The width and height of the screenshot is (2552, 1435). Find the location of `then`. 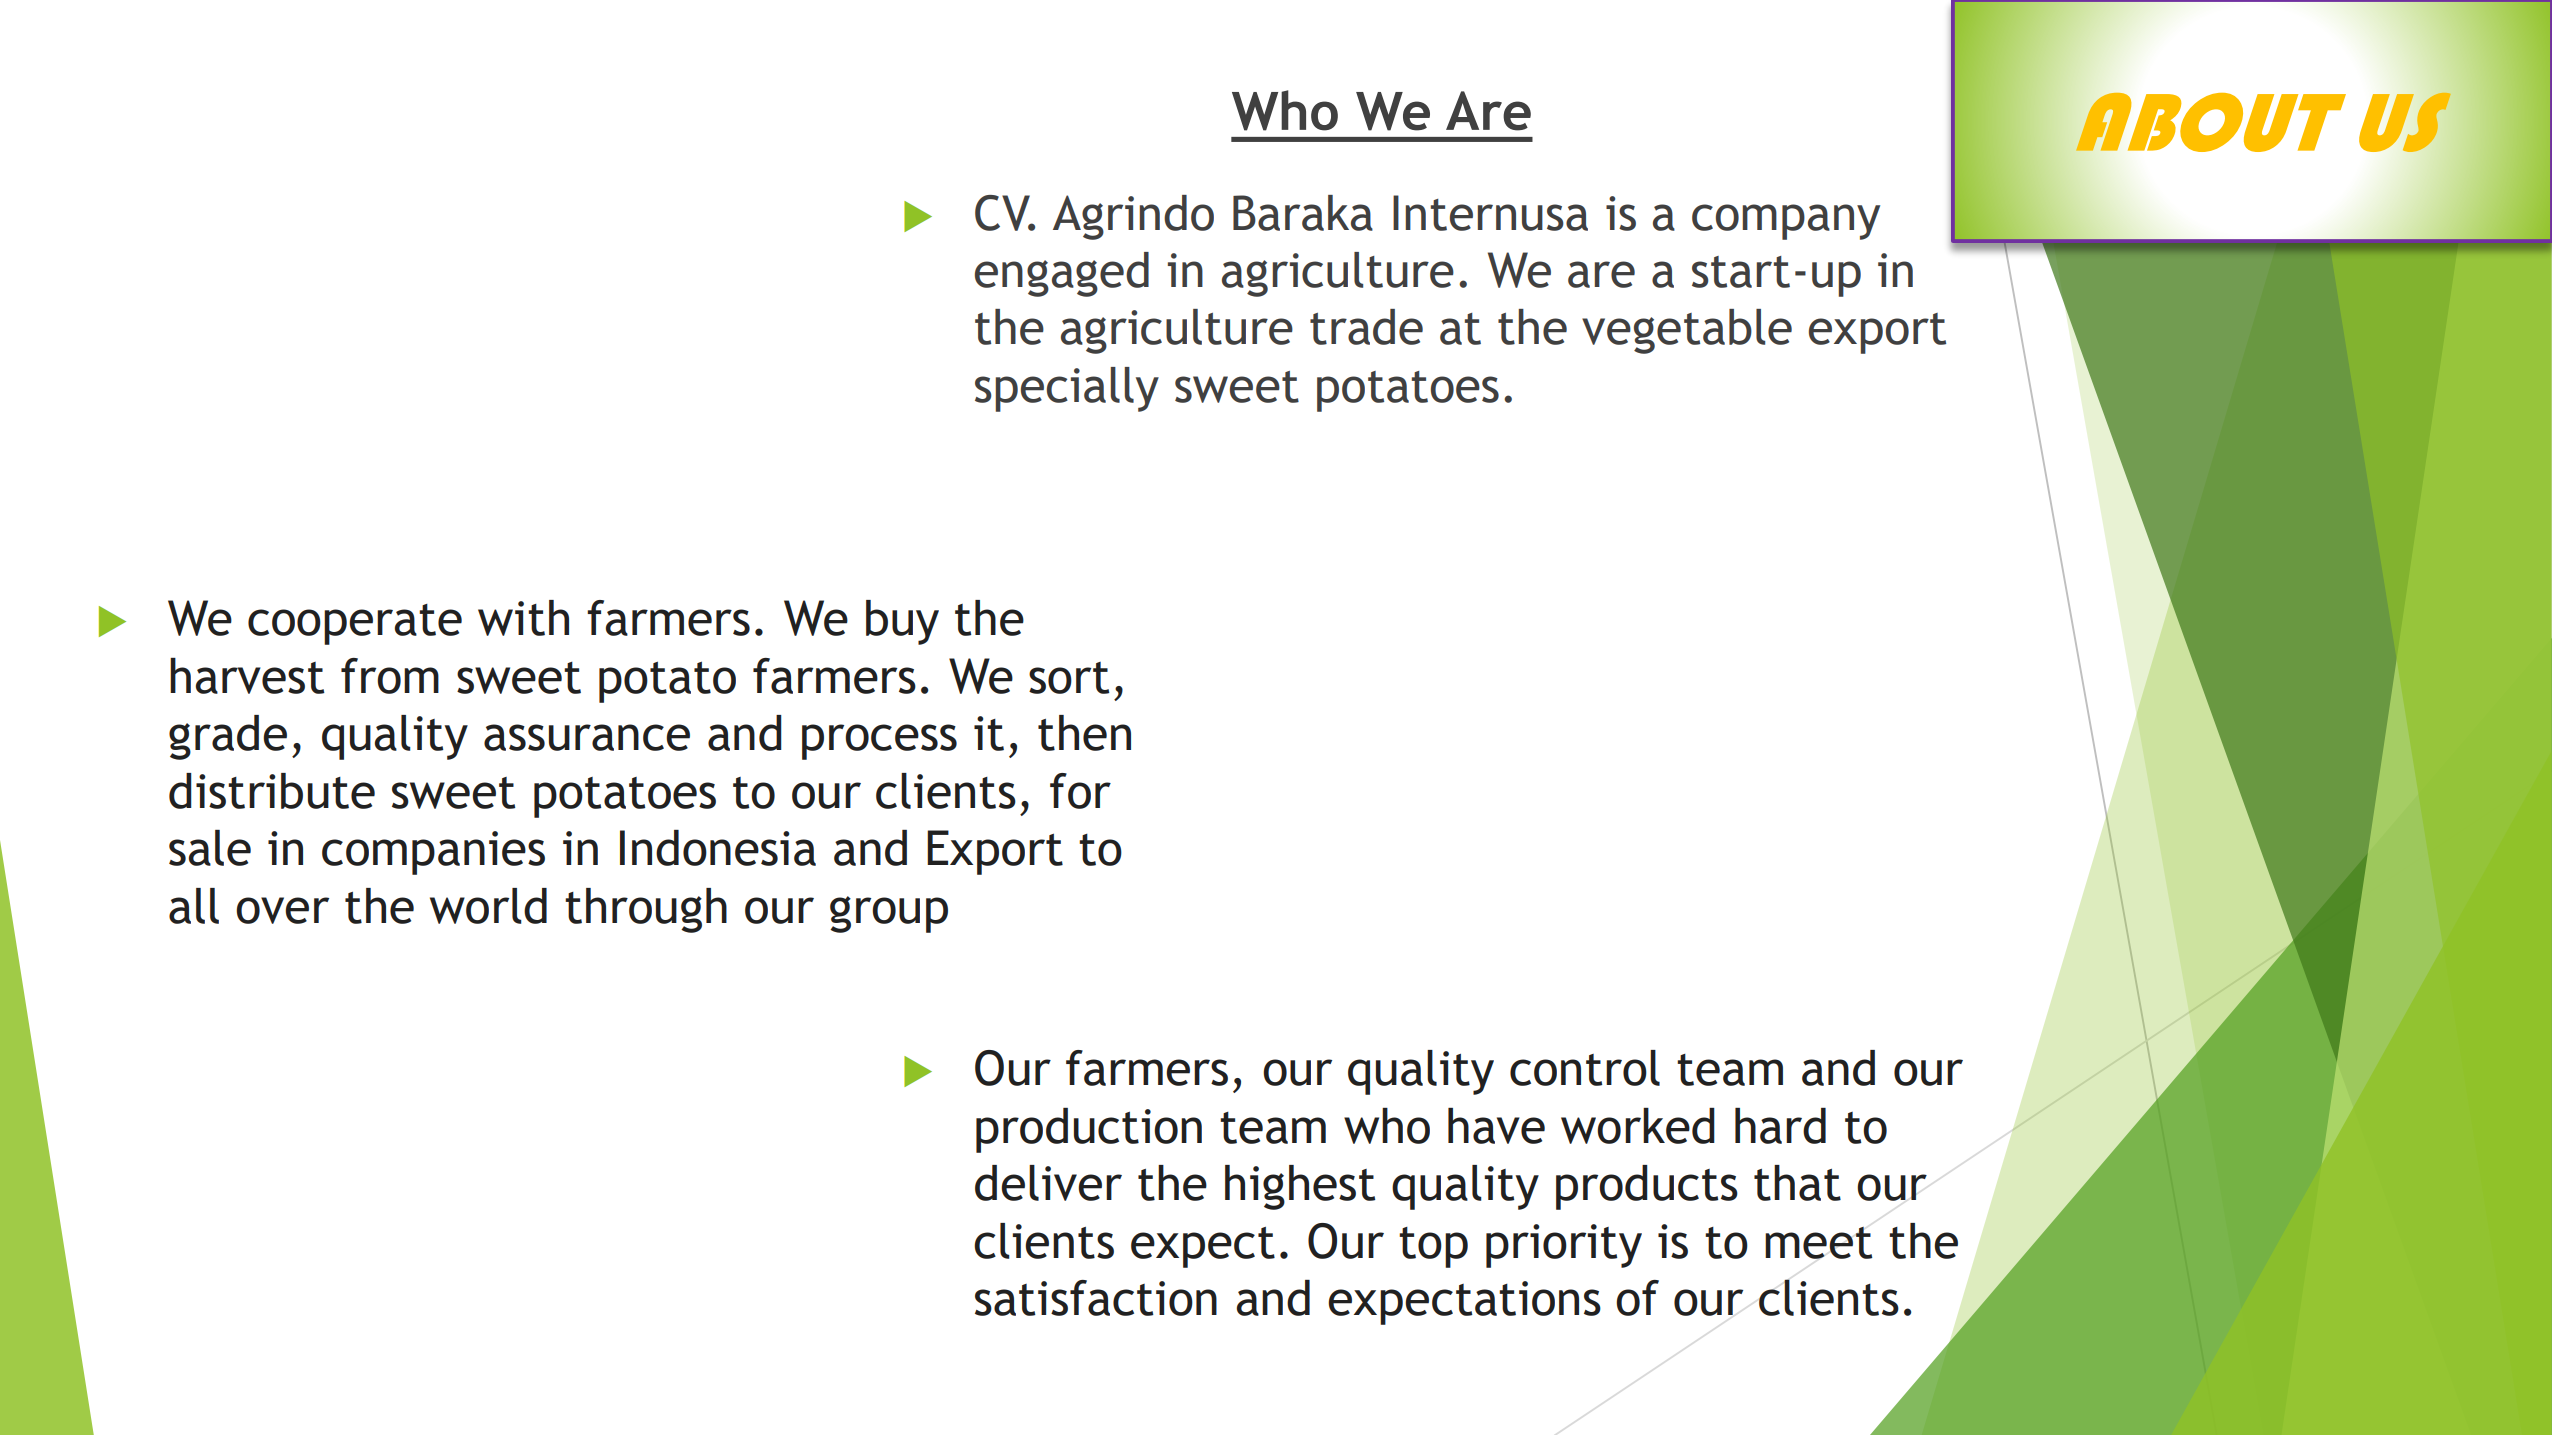

then is located at coordinates (1084, 733).
